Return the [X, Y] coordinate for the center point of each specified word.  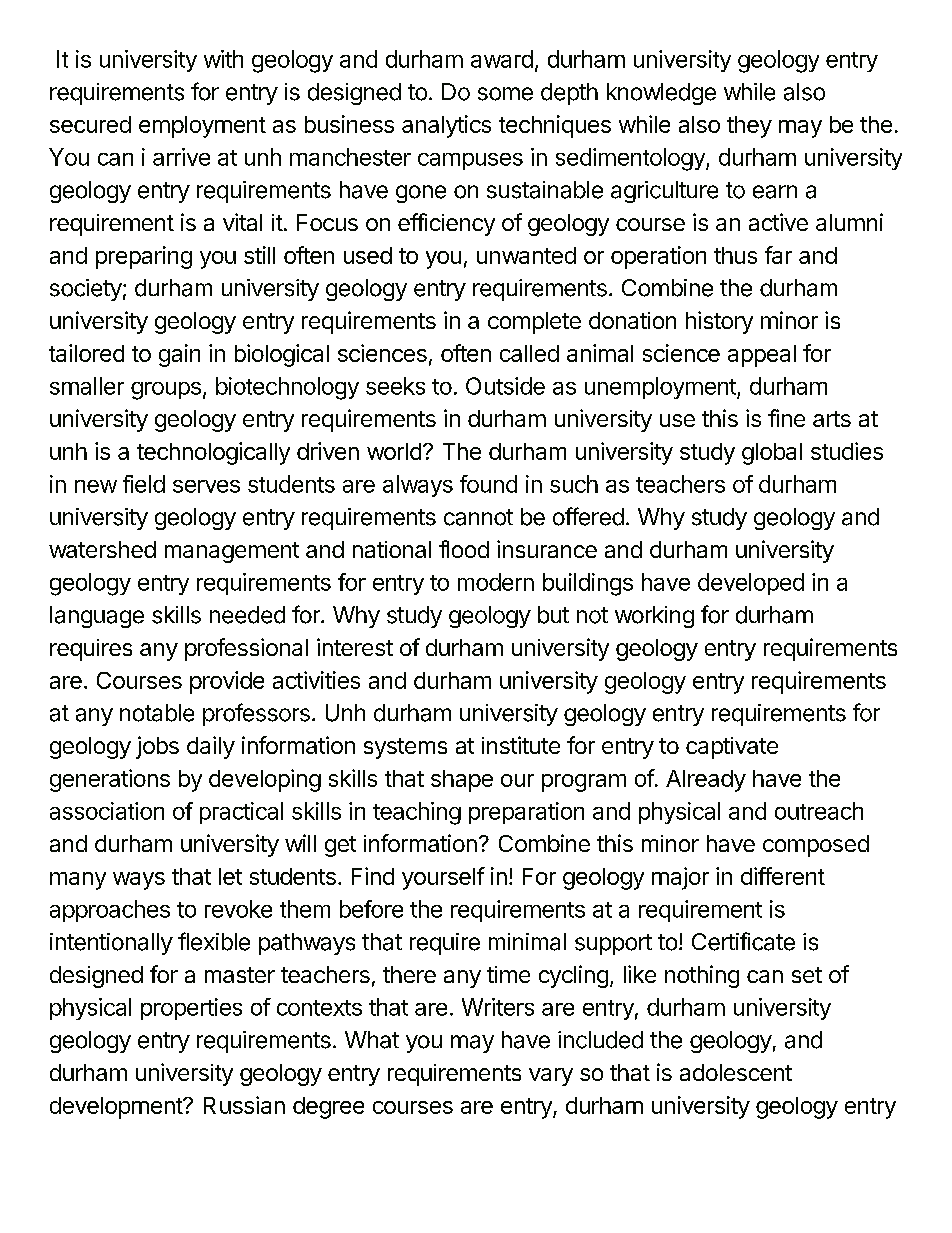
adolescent [736, 1072]
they [749, 127]
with [223, 59]
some [505, 94]
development [117, 1108]
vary [551, 1077]
